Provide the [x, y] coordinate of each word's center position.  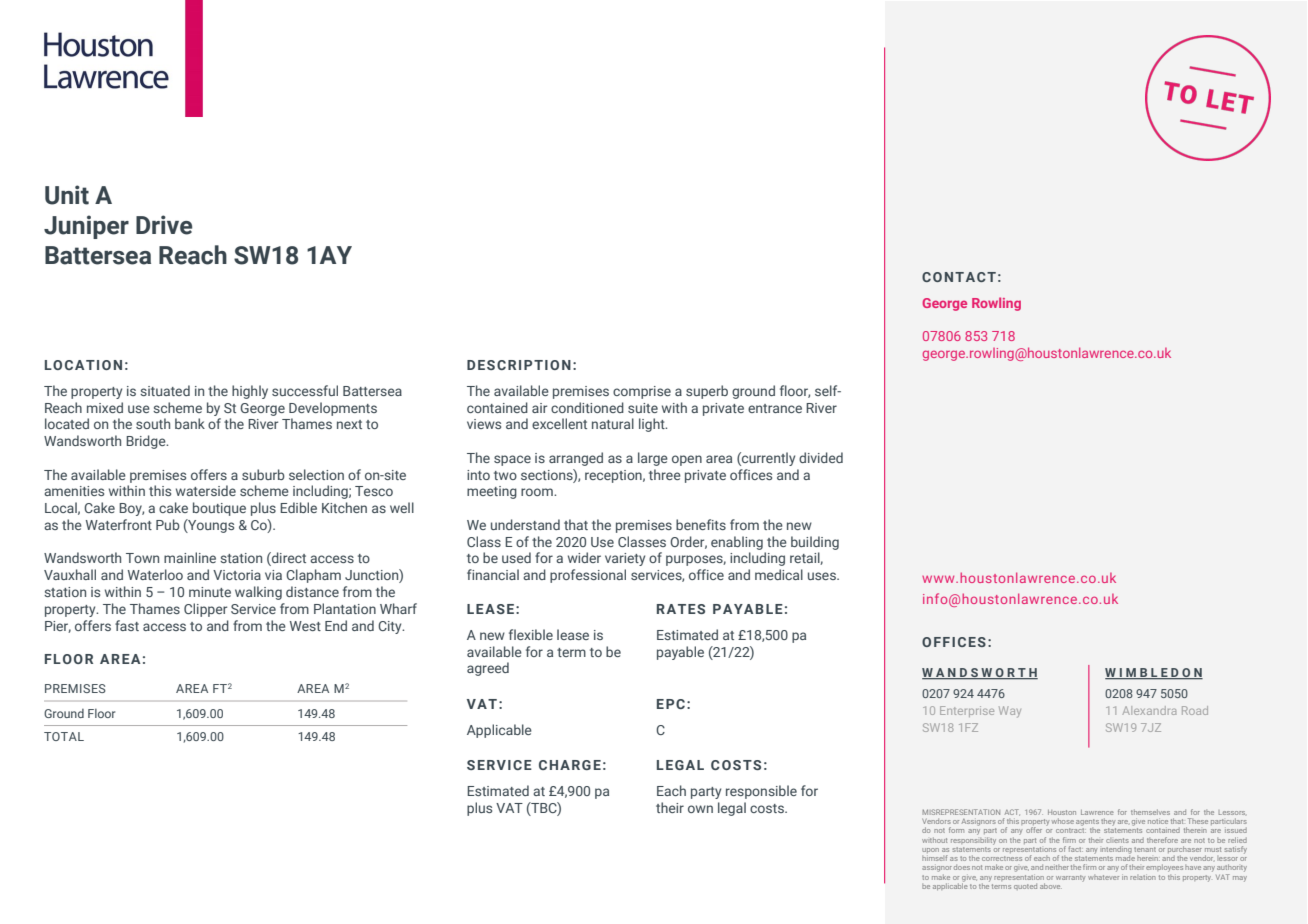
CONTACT [959, 277]
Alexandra [1149, 710]
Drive [164, 225]
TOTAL [64, 736]
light [653, 425]
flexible [531, 634]
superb [707, 392]
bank [190, 423]
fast [127, 625]
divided [821, 457]
